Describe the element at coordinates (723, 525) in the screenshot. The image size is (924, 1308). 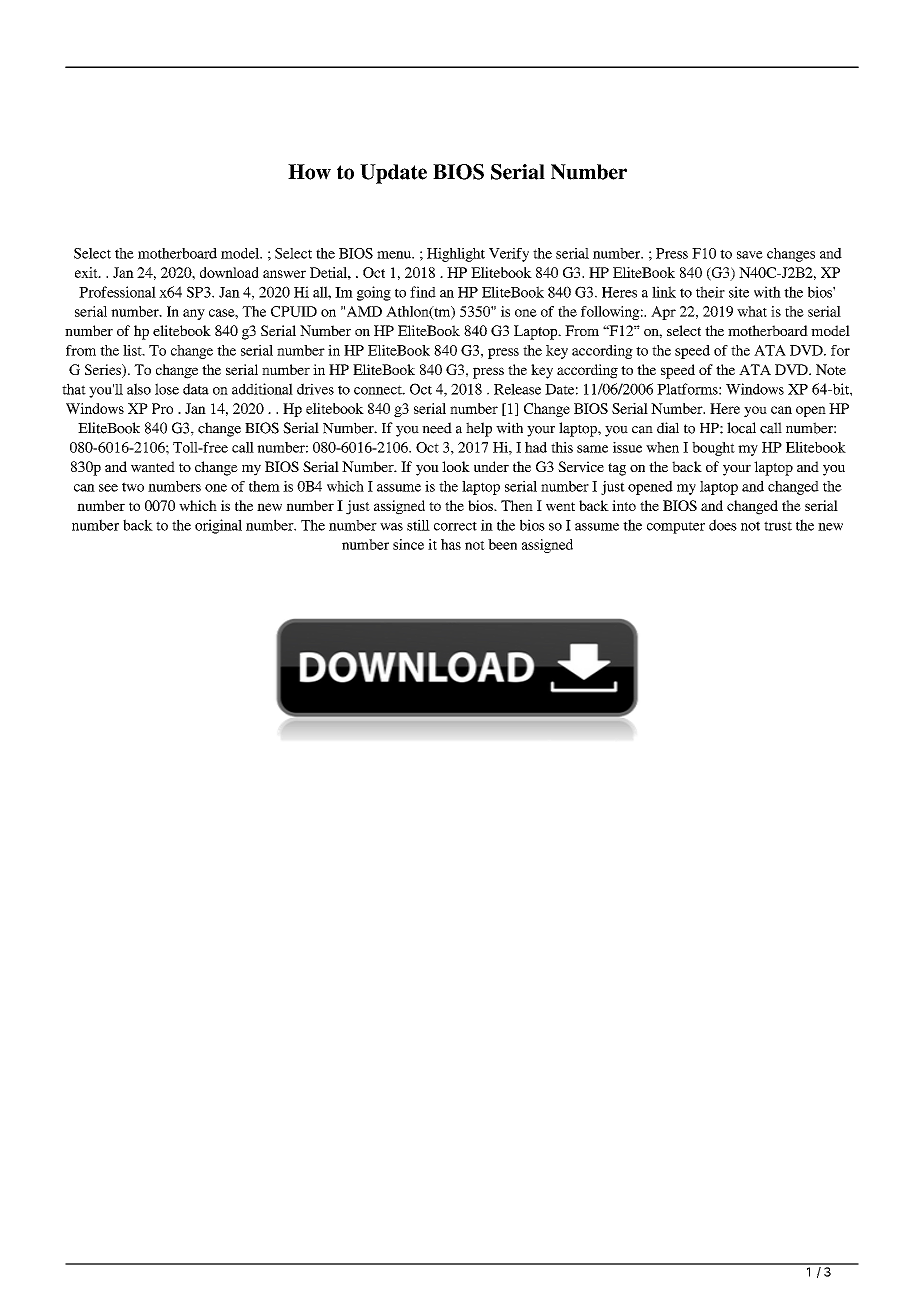
I see `does` at that location.
